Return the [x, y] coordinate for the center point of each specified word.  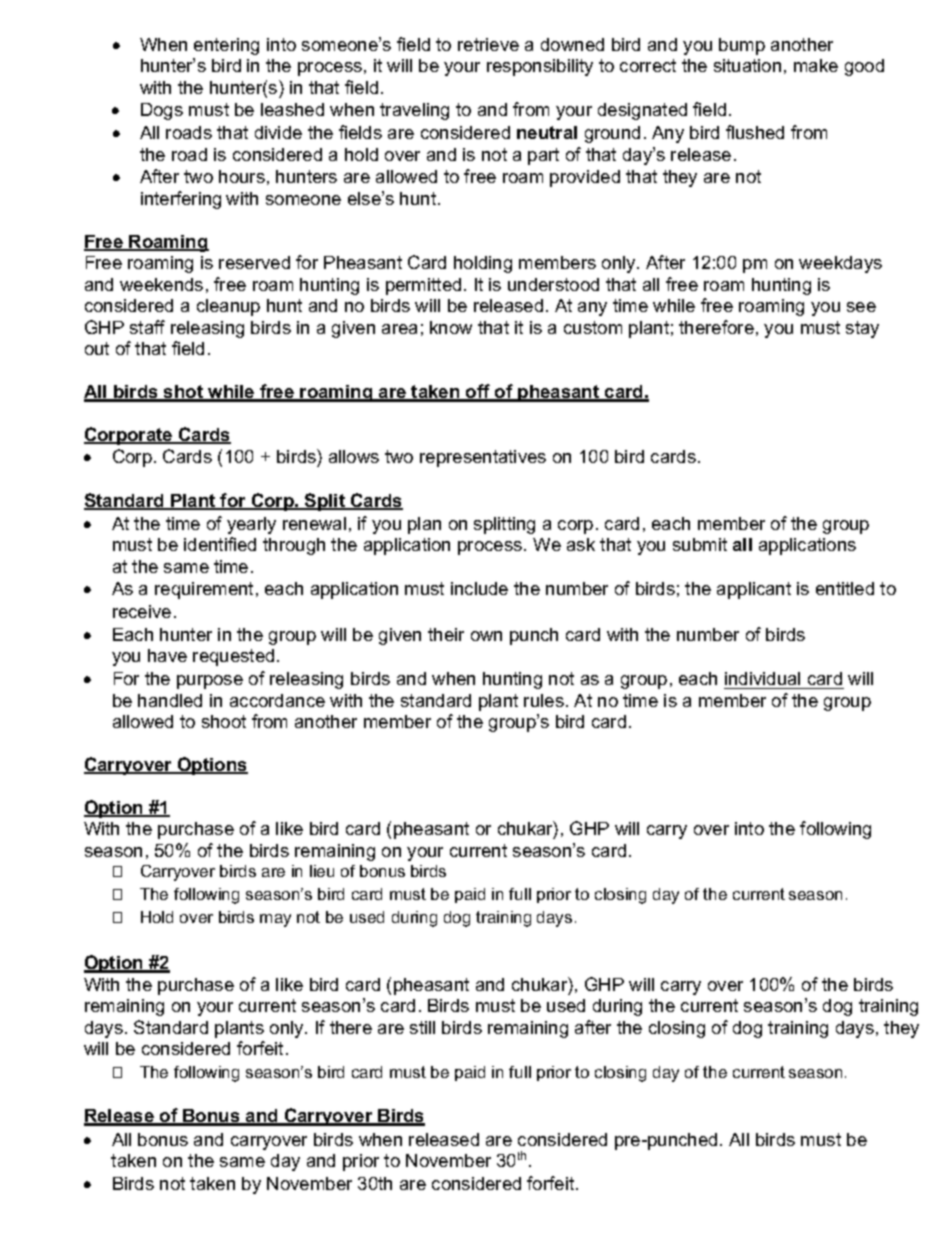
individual [762, 678]
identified [220, 544]
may [275, 920]
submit [700, 544]
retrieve [488, 44]
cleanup [228, 307]
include [479, 588]
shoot [224, 721]
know [451, 327]
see [861, 307]
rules [544, 700]
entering [226, 46]
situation [747, 65]
